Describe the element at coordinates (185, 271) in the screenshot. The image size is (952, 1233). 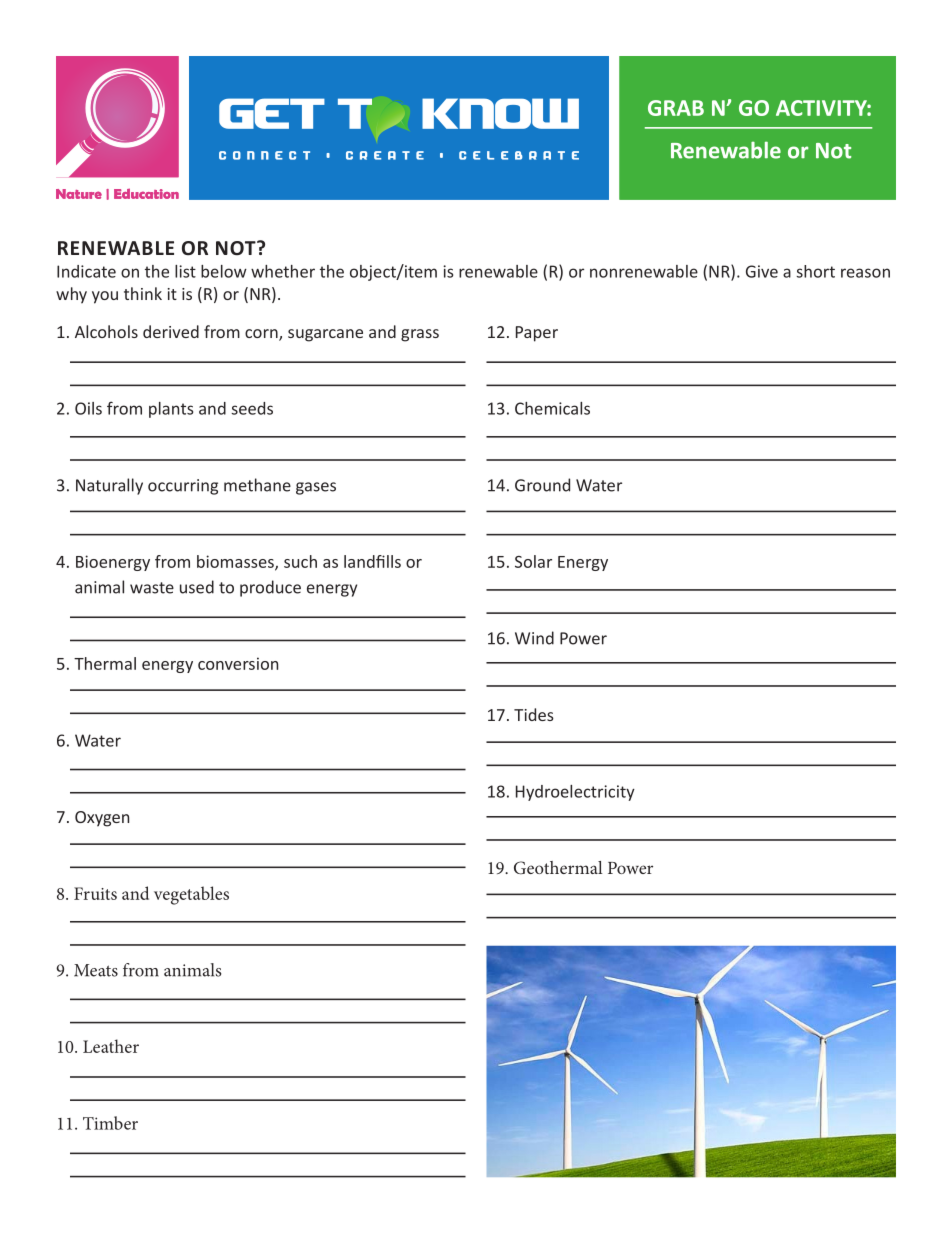
I see `list` at that location.
